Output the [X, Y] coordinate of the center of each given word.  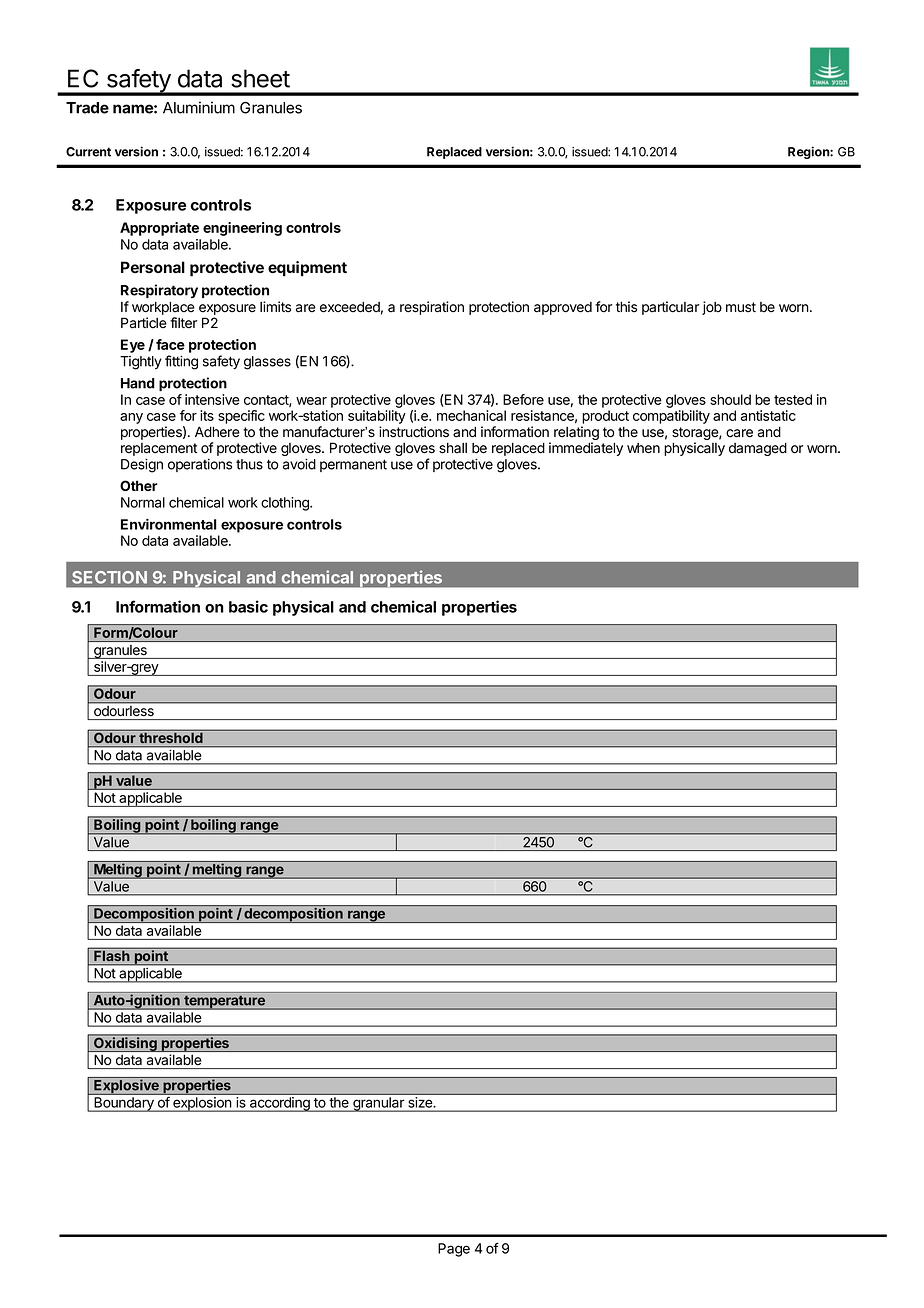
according [280, 1104]
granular [378, 1104]
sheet [260, 78]
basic [248, 606]
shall [453, 448]
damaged [758, 449]
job [712, 308]
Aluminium [199, 107]
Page [454, 1250]
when [643, 448]
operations [200, 465]
